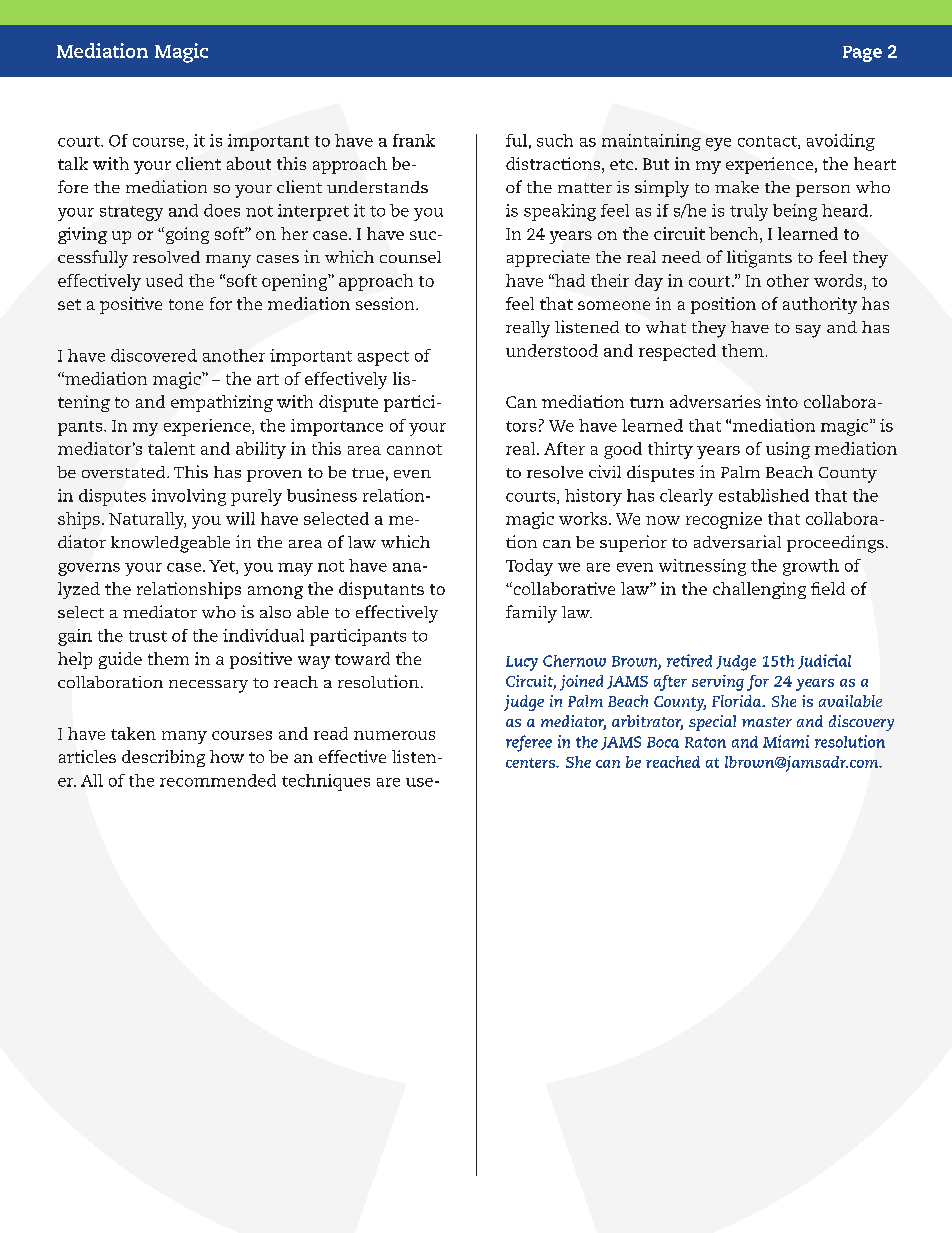 This screenshot has height=1233, width=952. I want to click on adversarial, so click(737, 541).
